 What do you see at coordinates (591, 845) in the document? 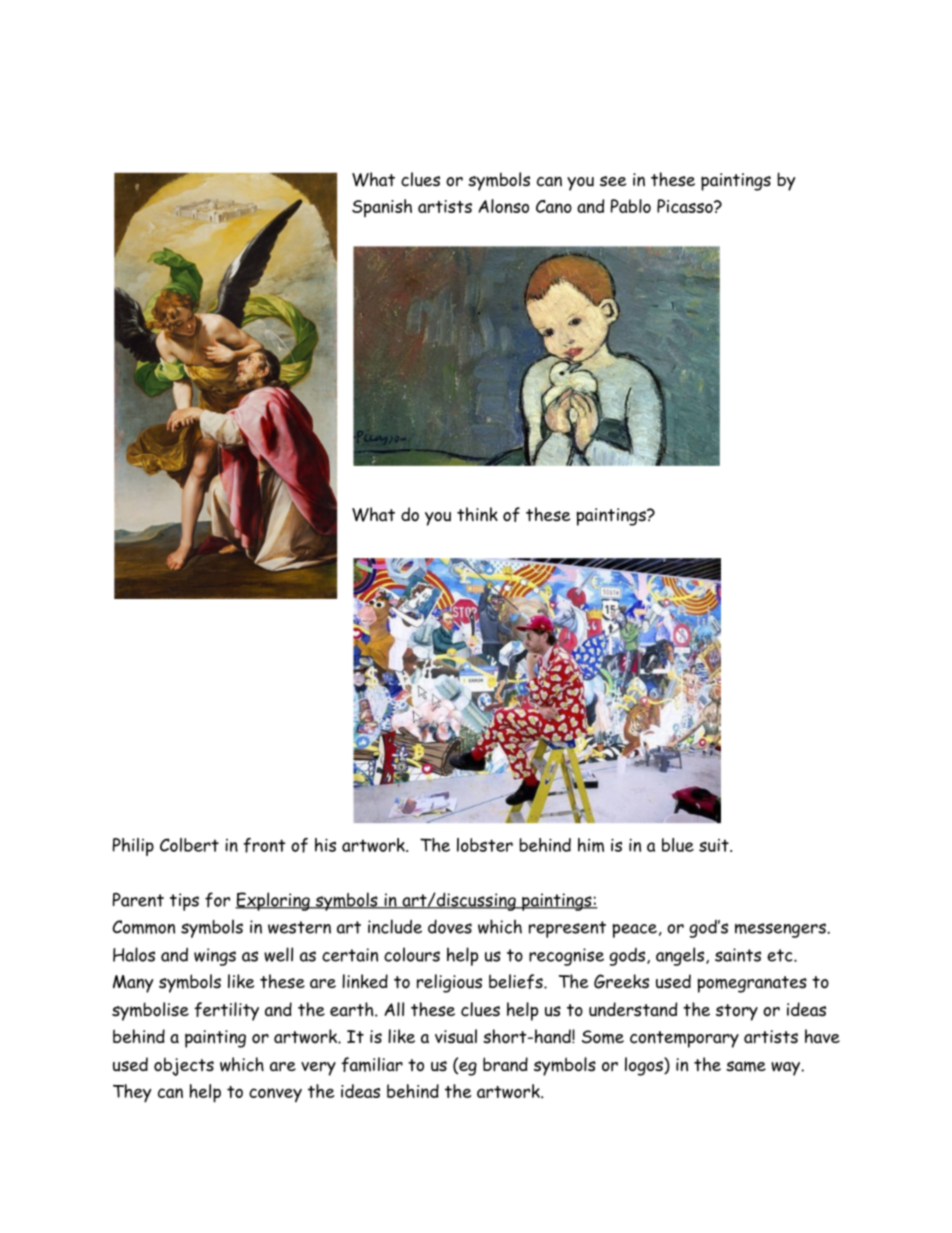
I see `him` at bounding box center [591, 845].
